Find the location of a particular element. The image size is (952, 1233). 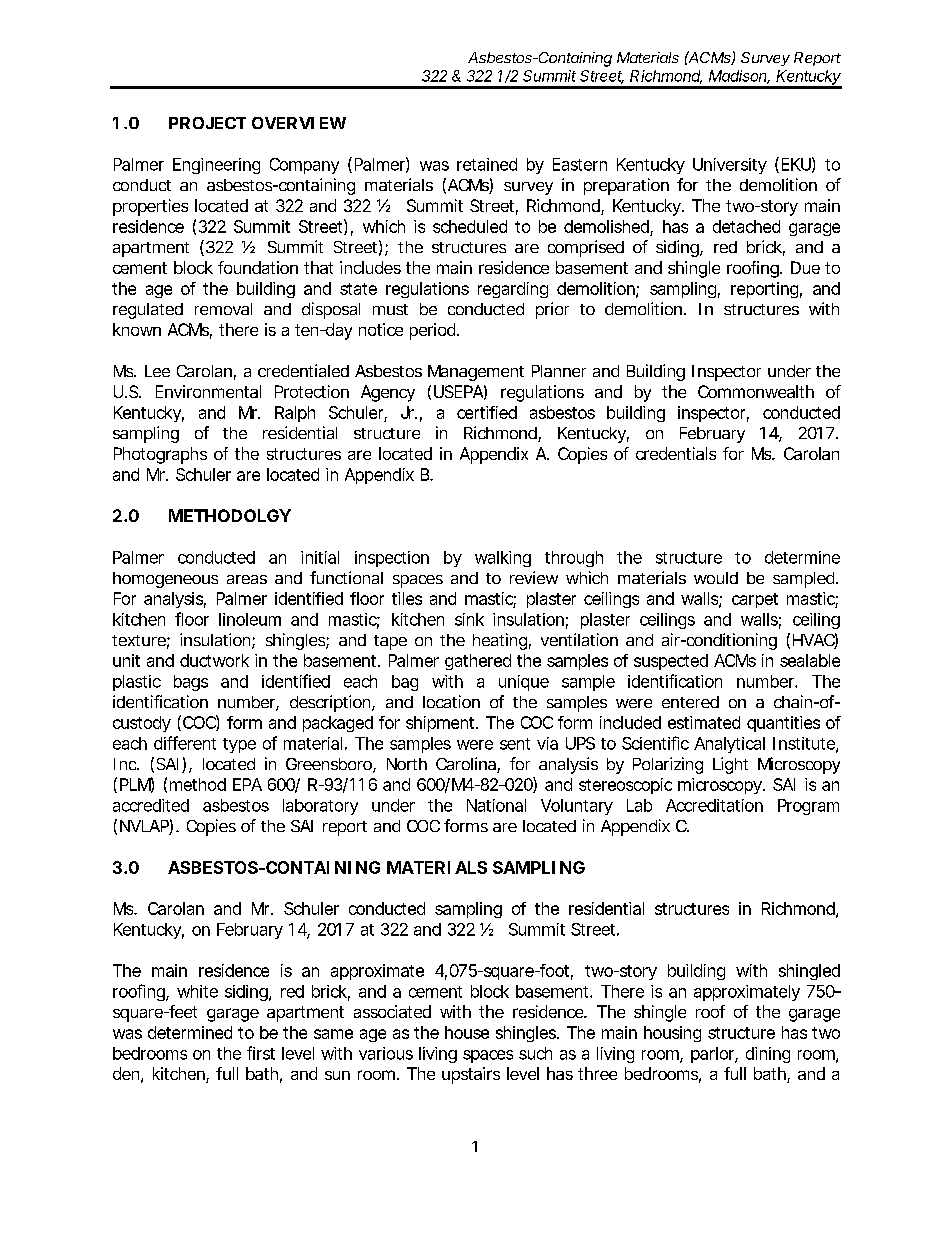

first is located at coordinates (261, 1053).
